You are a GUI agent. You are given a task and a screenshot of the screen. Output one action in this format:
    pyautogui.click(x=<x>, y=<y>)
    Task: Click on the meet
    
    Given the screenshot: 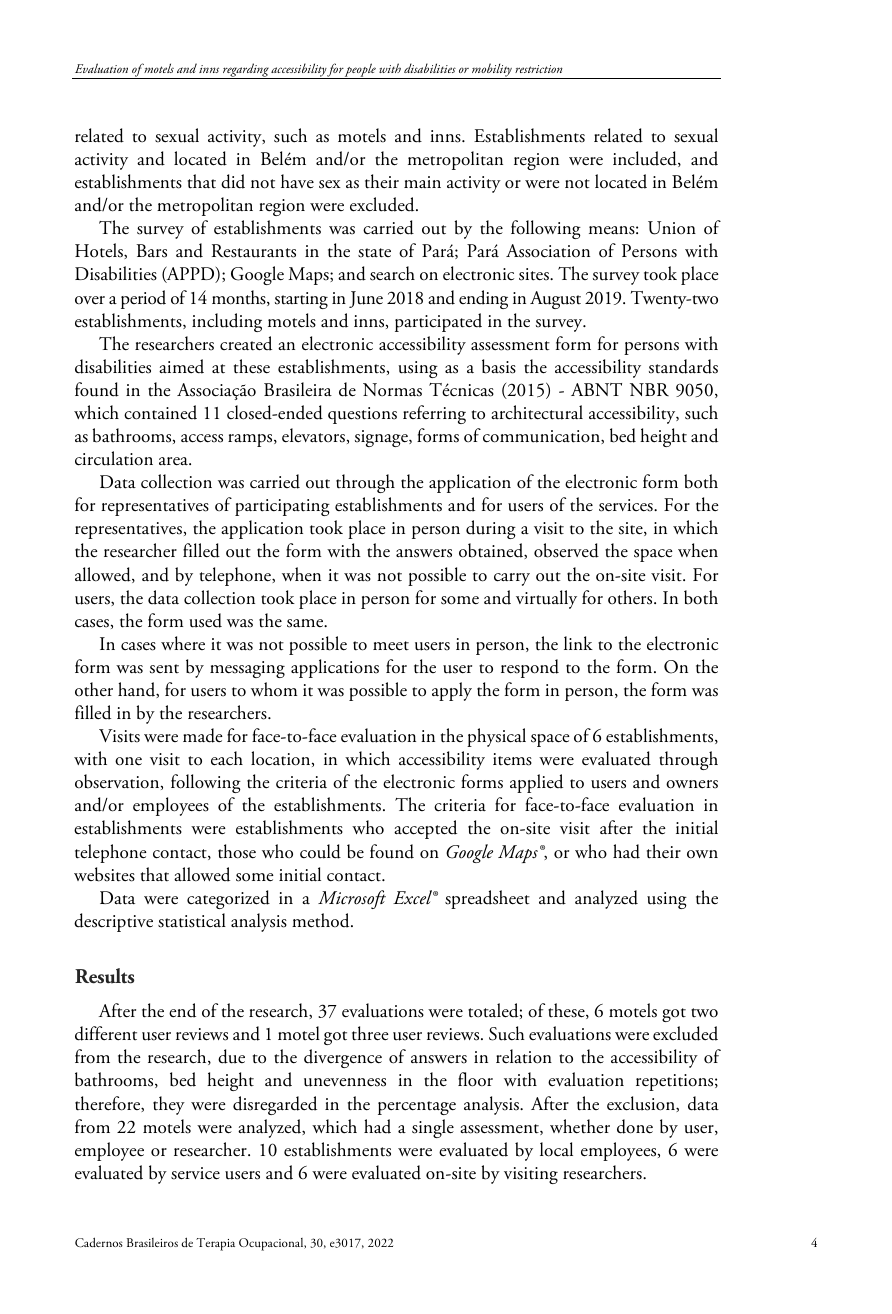 What is the action you would take?
    pyautogui.click(x=391, y=646)
